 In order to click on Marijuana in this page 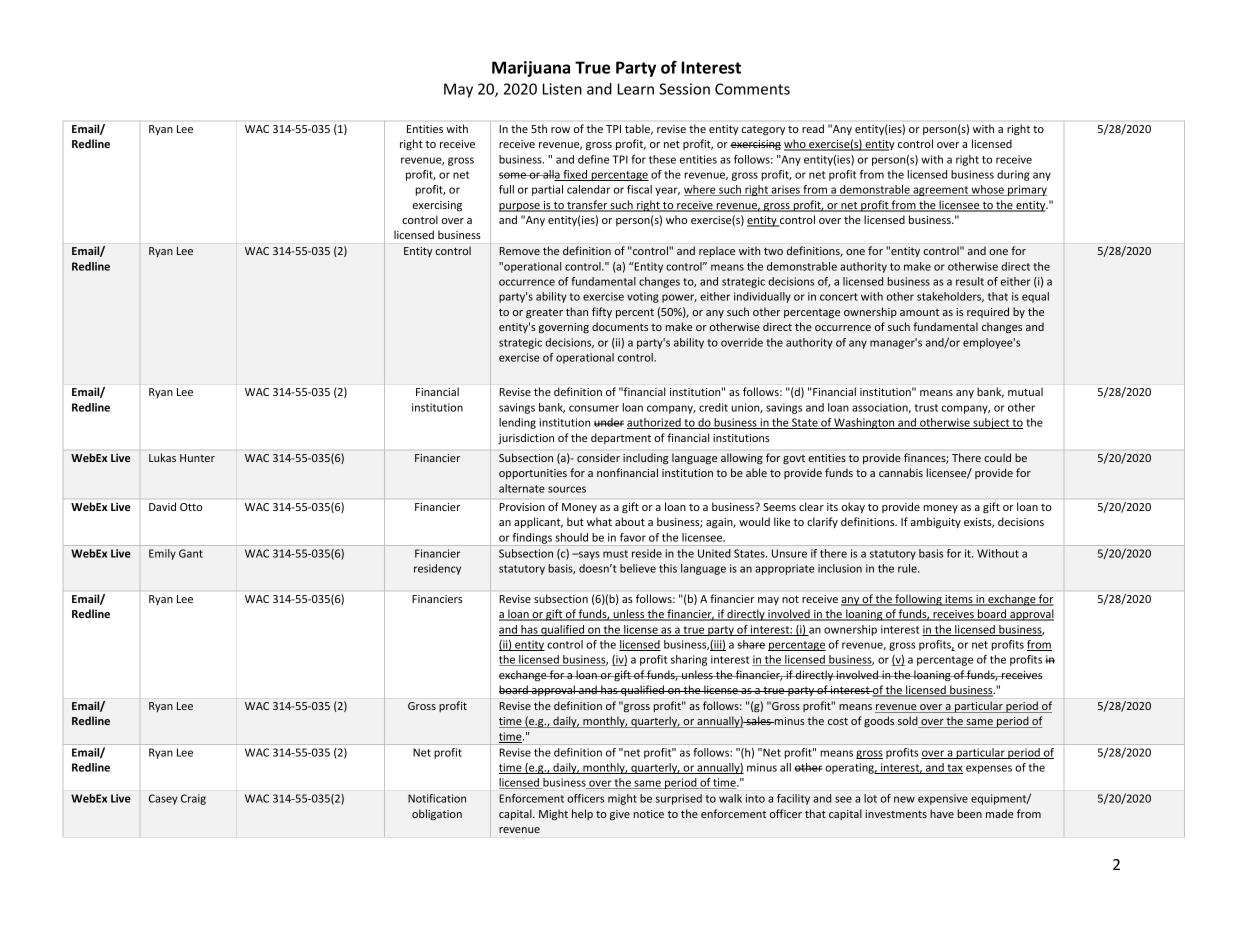, I will do `click(531, 69)`.
